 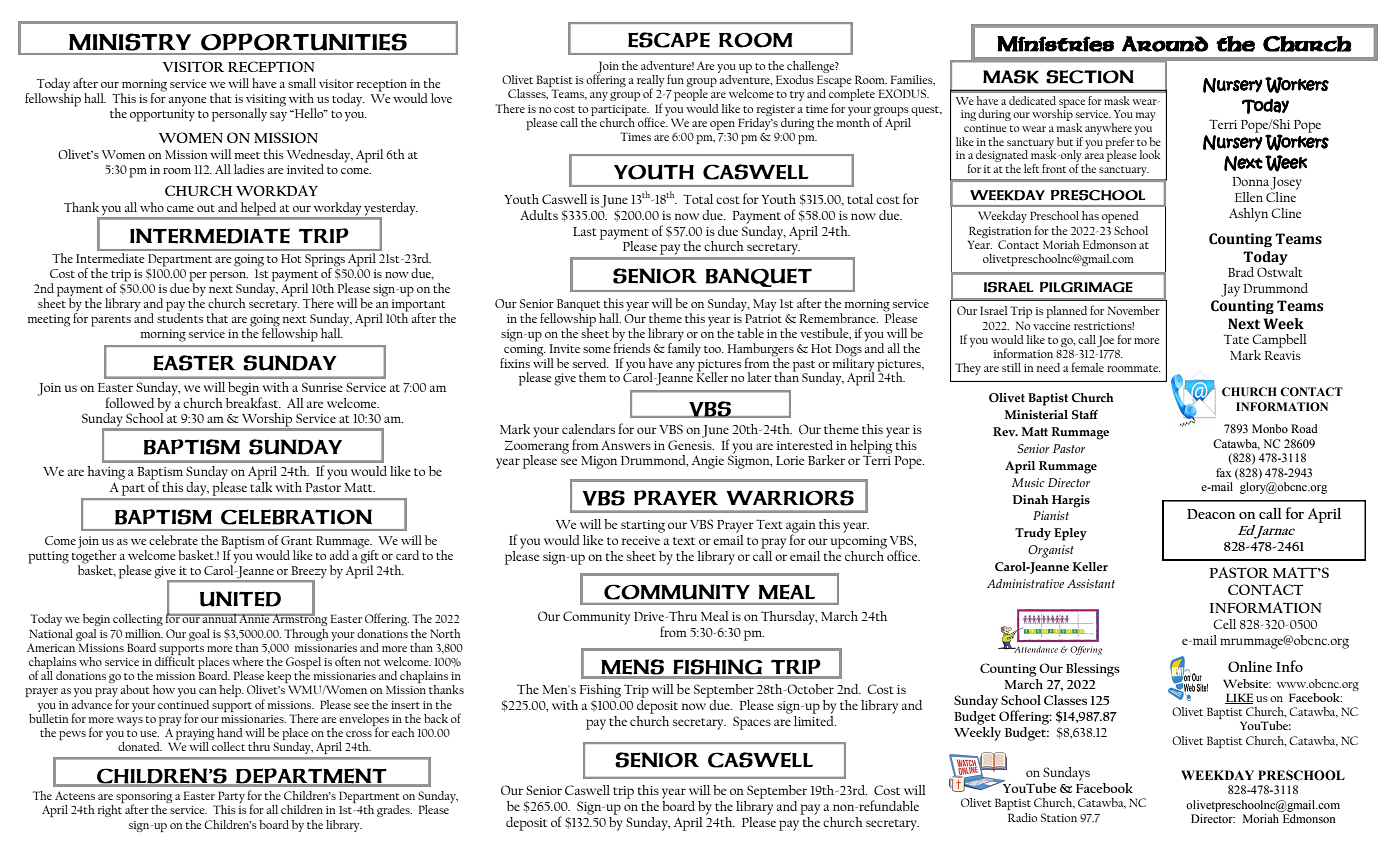 What do you see at coordinates (1085, 415) in the screenshot?
I see `Staff` at bounding box center [1085, 415].
